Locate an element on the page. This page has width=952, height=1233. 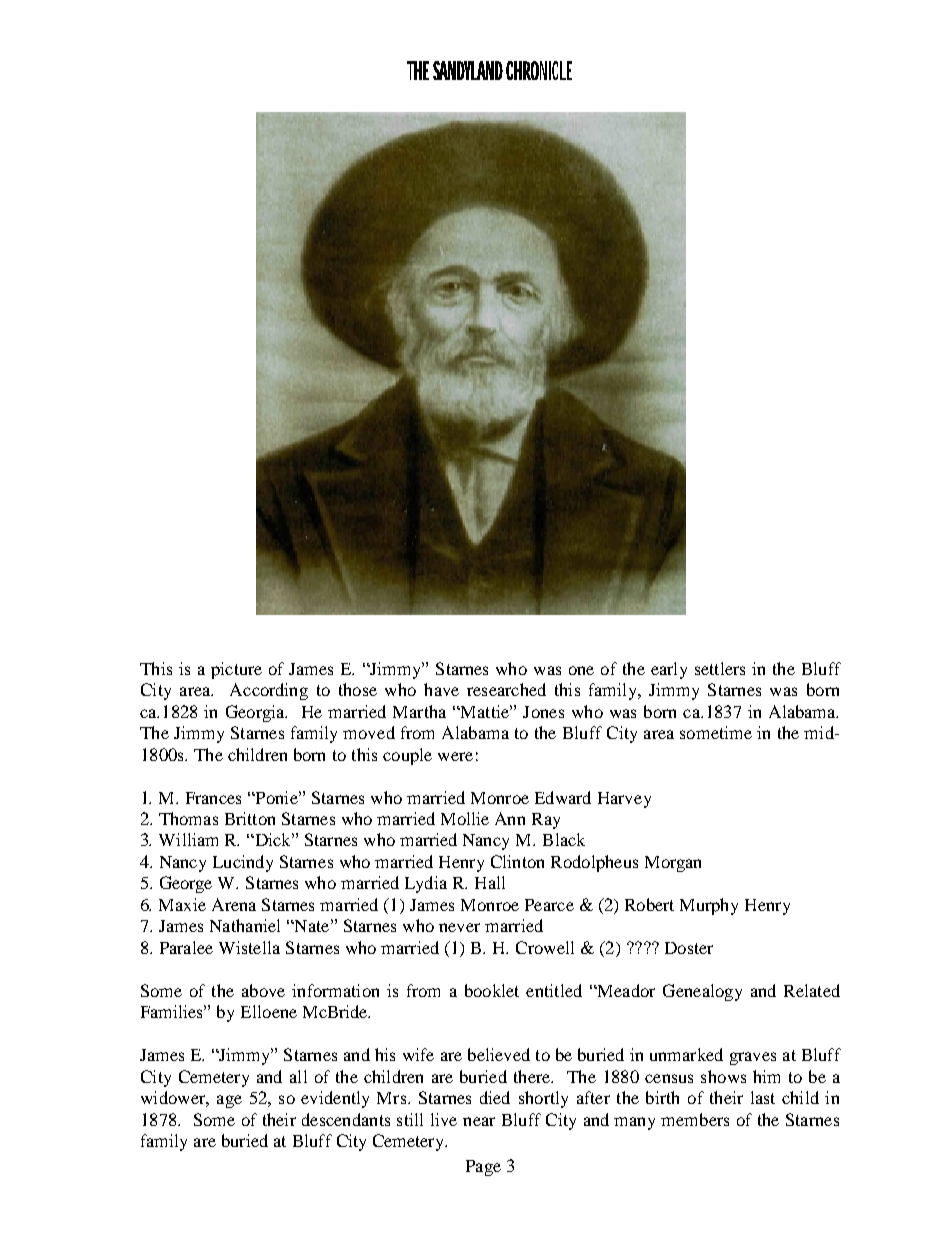
Ann is located at coordinates (510, 818).
